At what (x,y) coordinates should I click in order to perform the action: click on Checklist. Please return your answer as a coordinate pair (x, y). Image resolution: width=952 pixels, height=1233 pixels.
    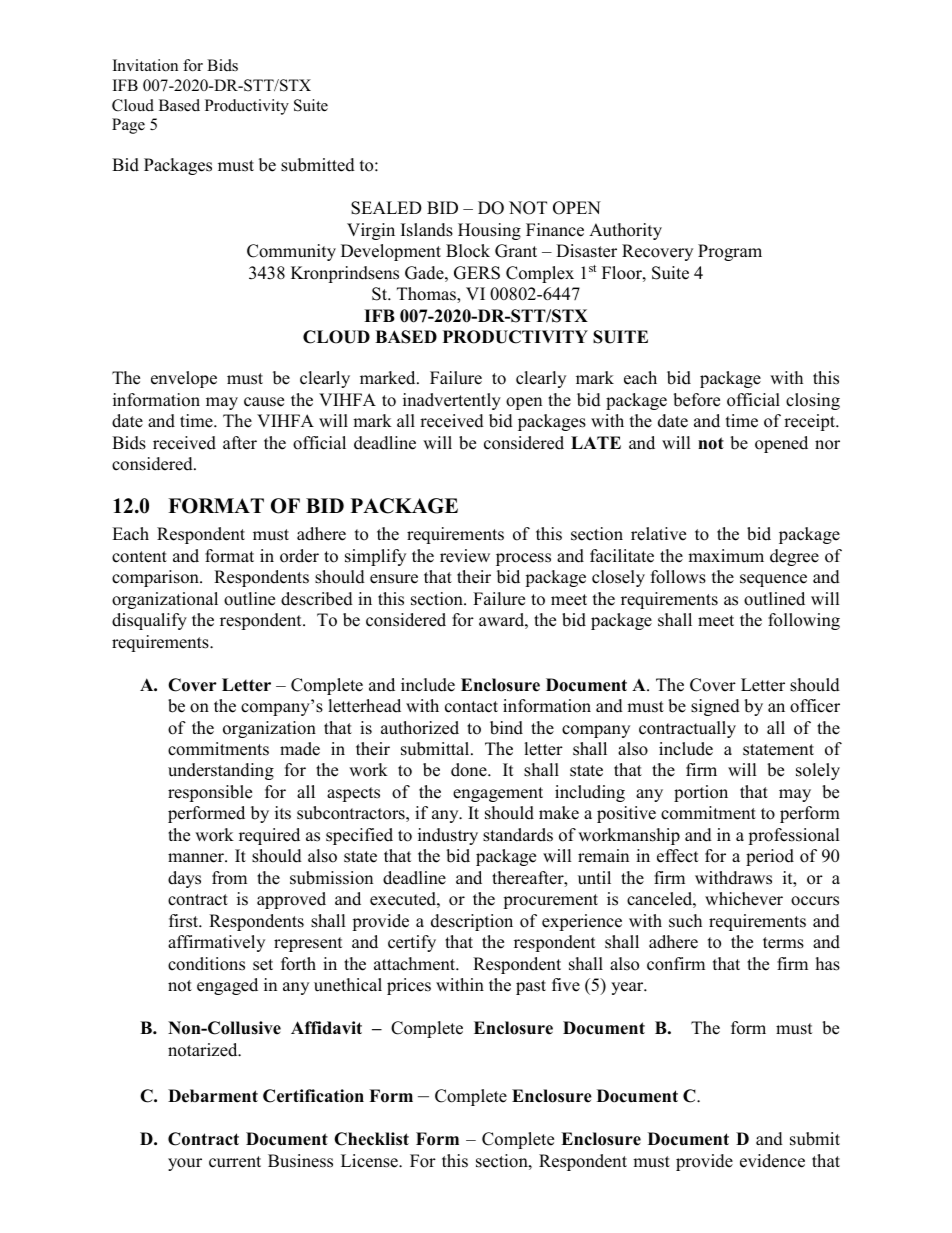
    Looking at the image, I should click on (371, 1139).
